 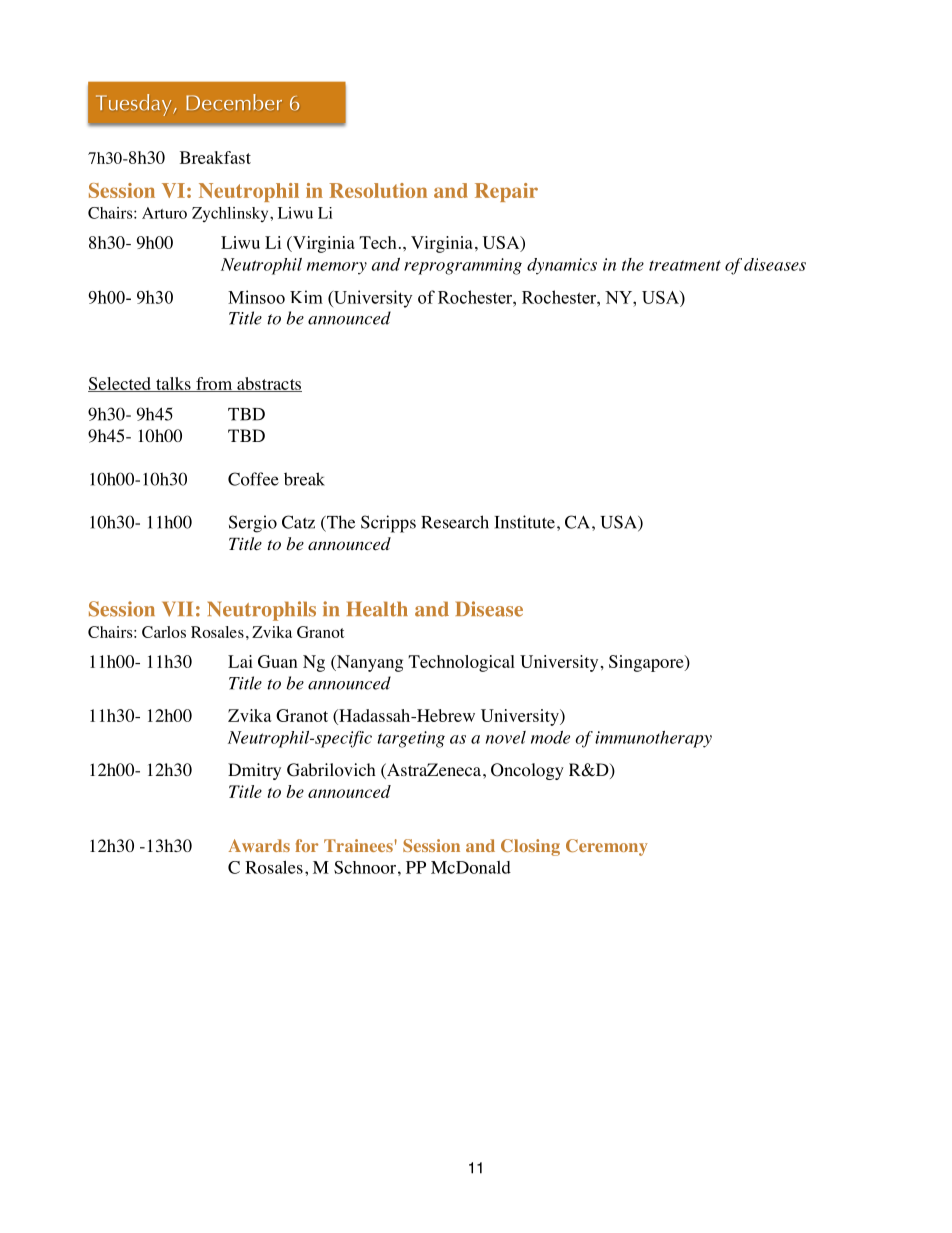 What do you see at coordinates (411, 739) in the screenshot?
I see `targeting` at bounding box center [411, 739].
